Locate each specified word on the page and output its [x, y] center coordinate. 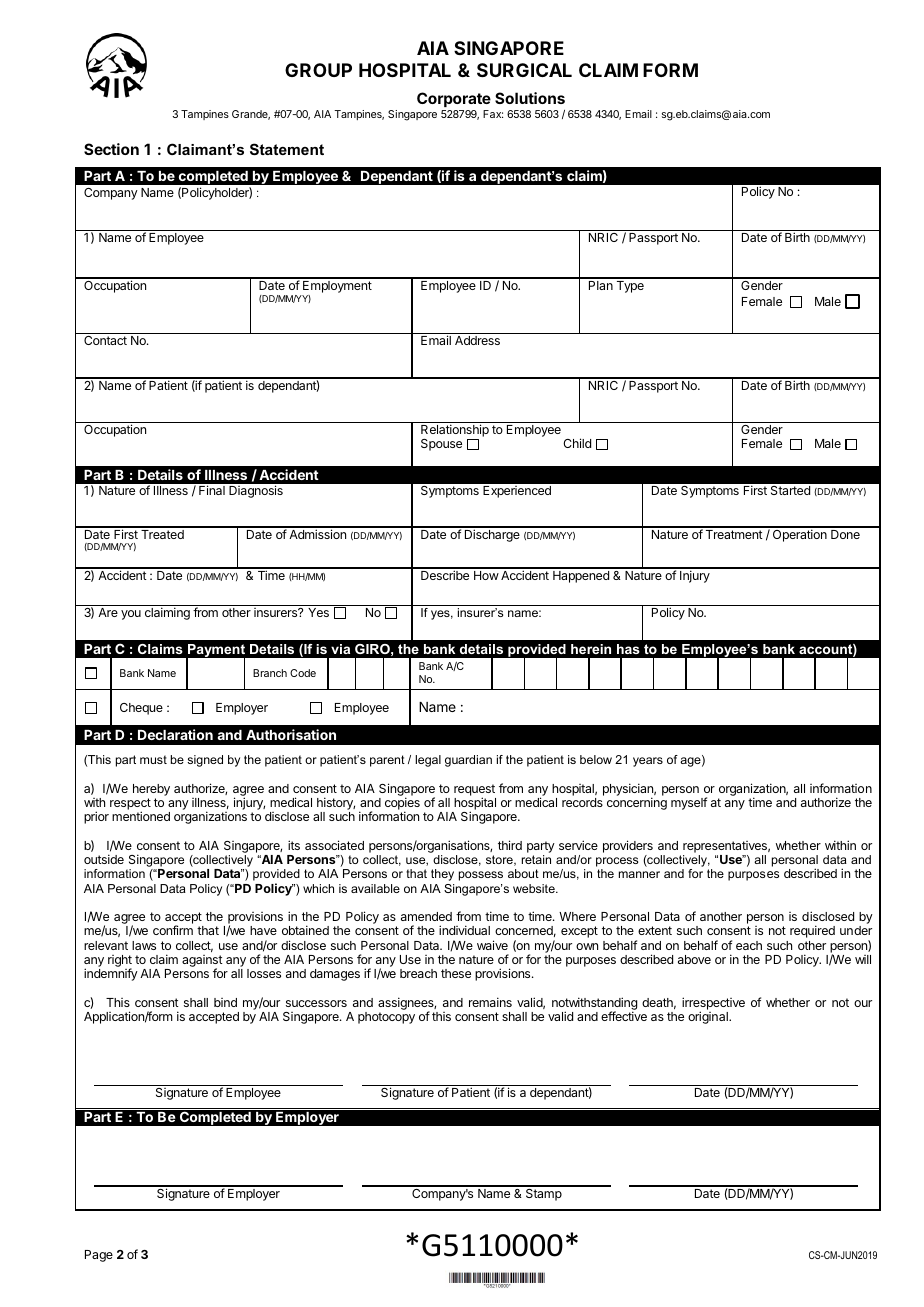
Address [477, 340]
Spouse [441, 445]
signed [205, 761]
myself [689, 803]
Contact [105, 340]
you [131, 615]
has [628, 649]
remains [490, 1002]
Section [111, 149]
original [709, 1017]
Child [577, 443]
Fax [493, 114]
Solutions [530, 98]
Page [99, 1256]
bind [225, 1002]
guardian [468, 761]
